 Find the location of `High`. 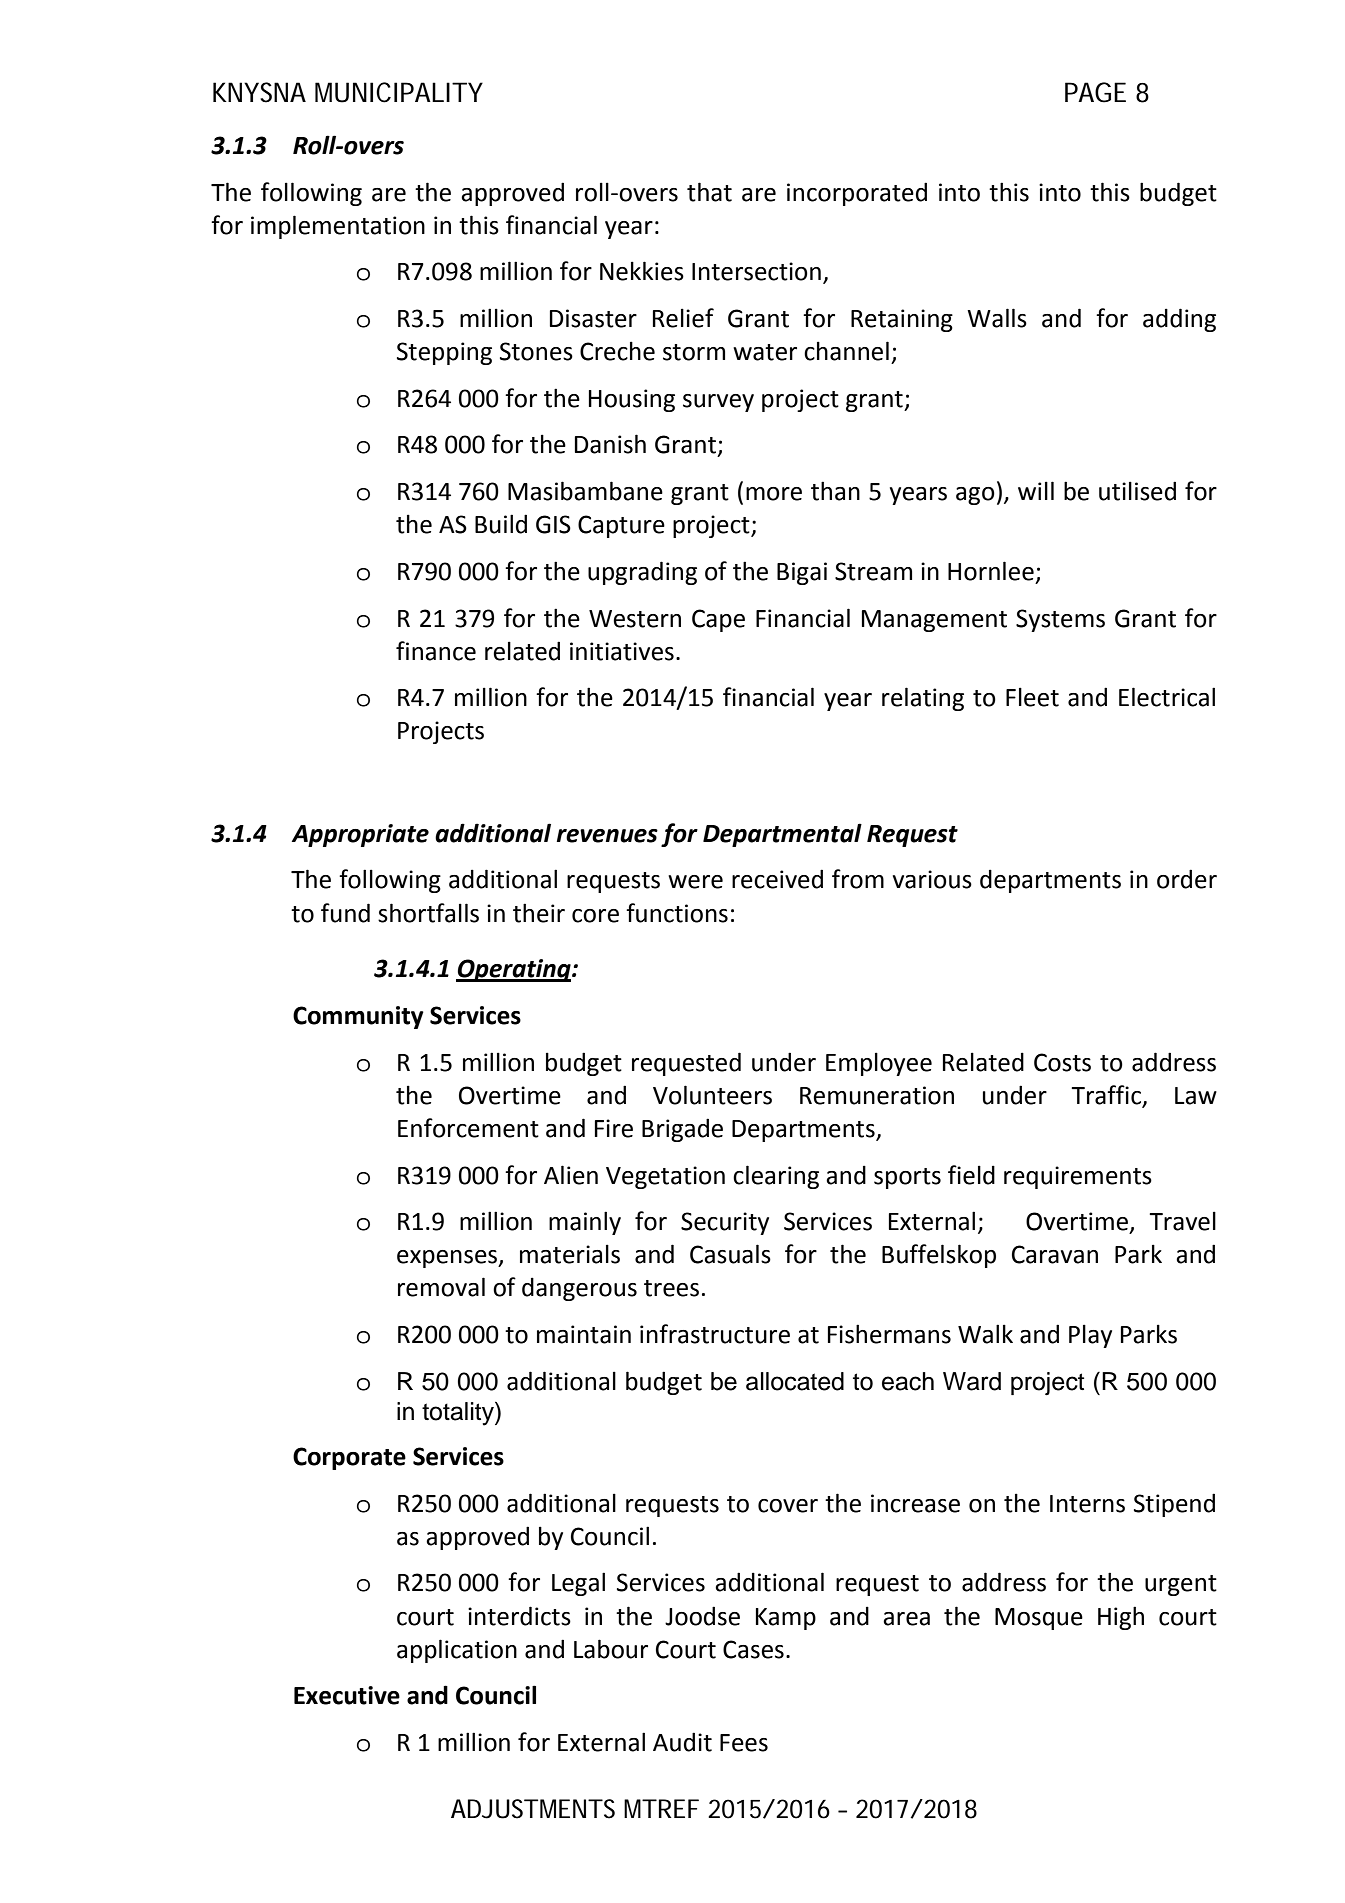

High is located at coordinates (1121, 1618).
